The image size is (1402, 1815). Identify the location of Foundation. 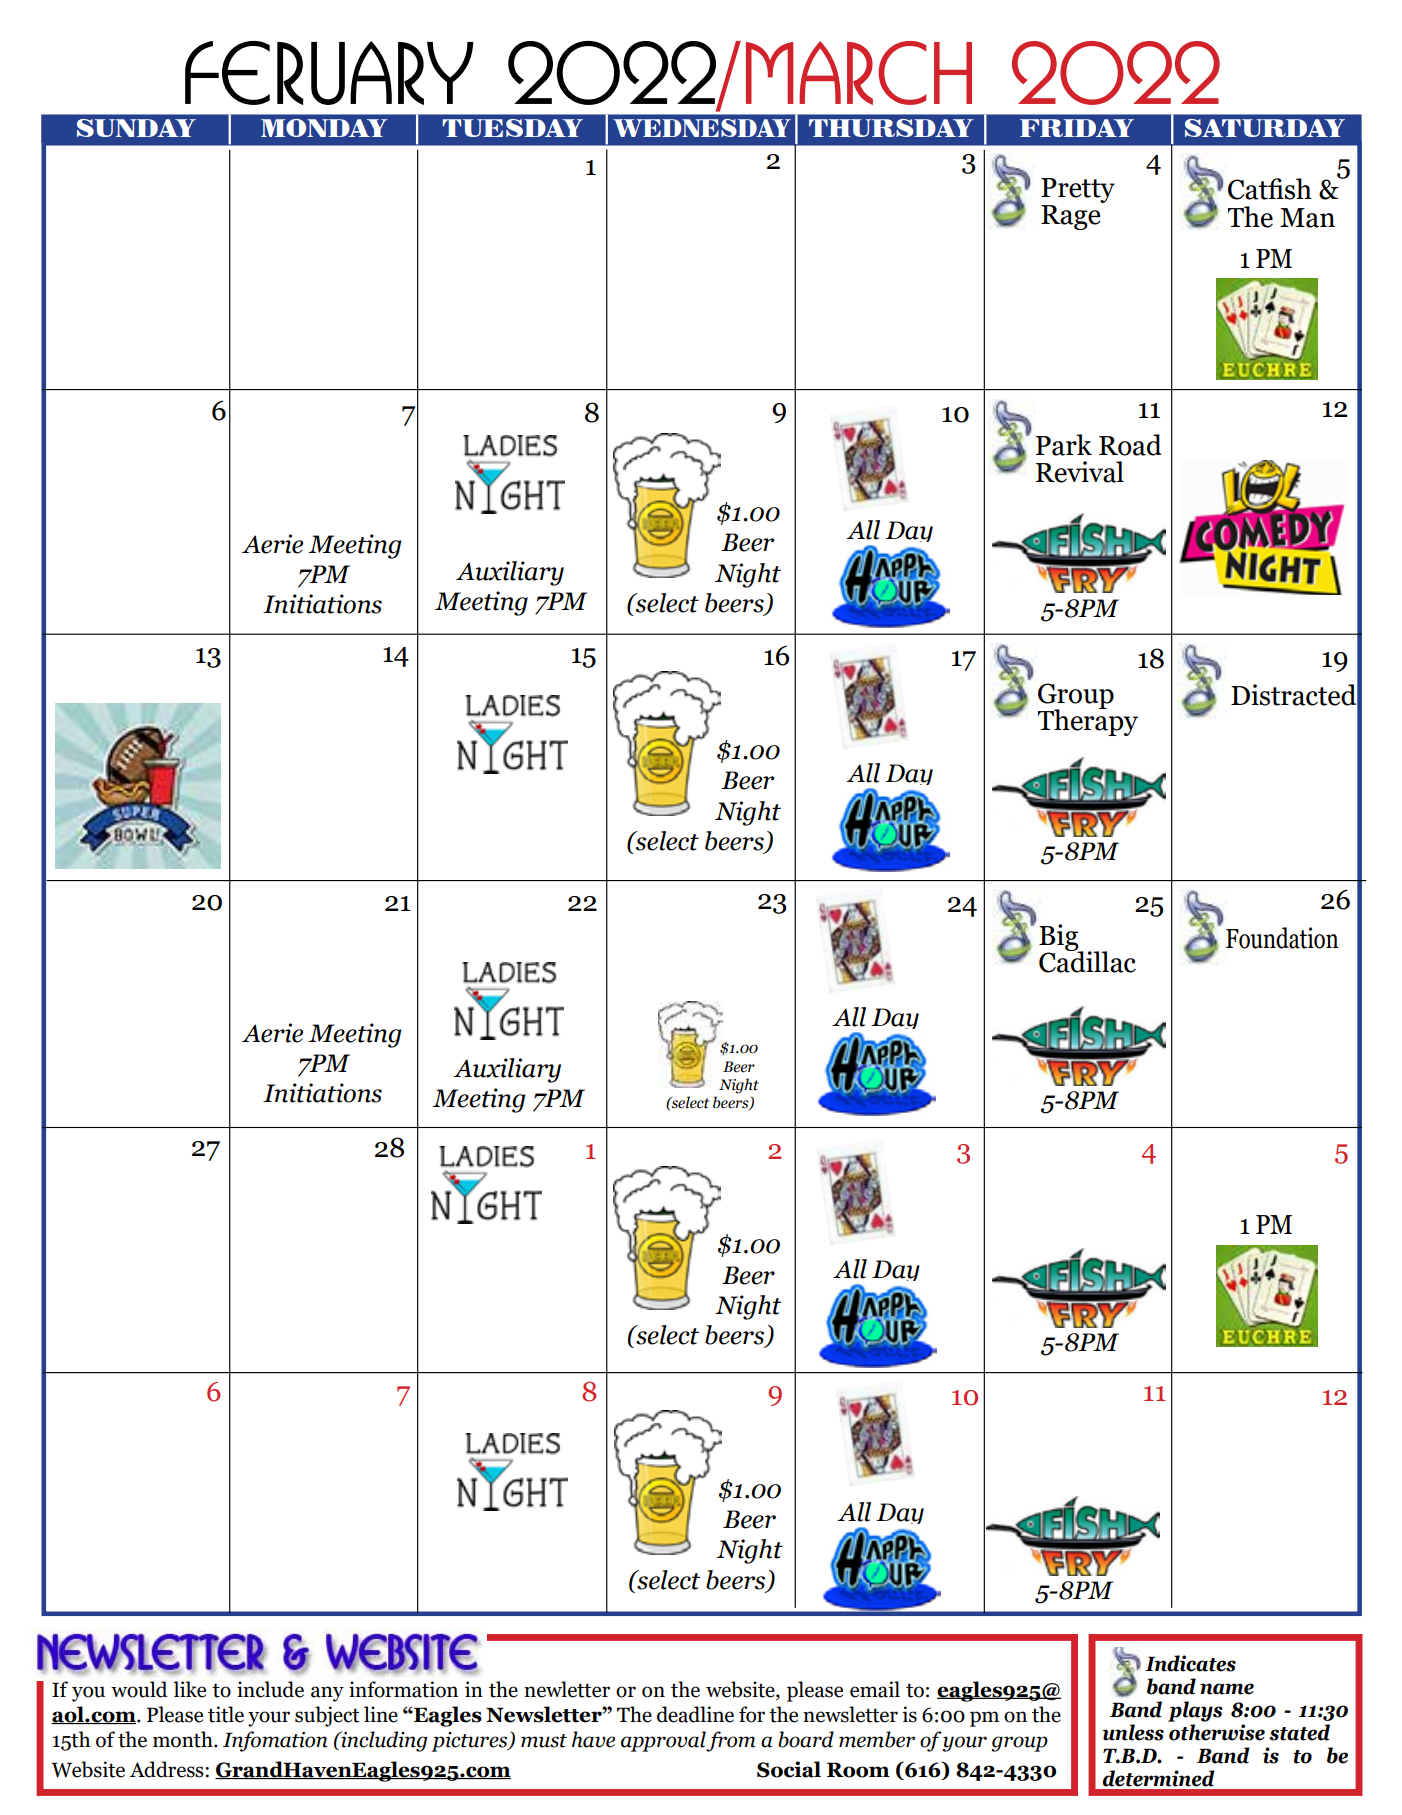
(1282, 938).
